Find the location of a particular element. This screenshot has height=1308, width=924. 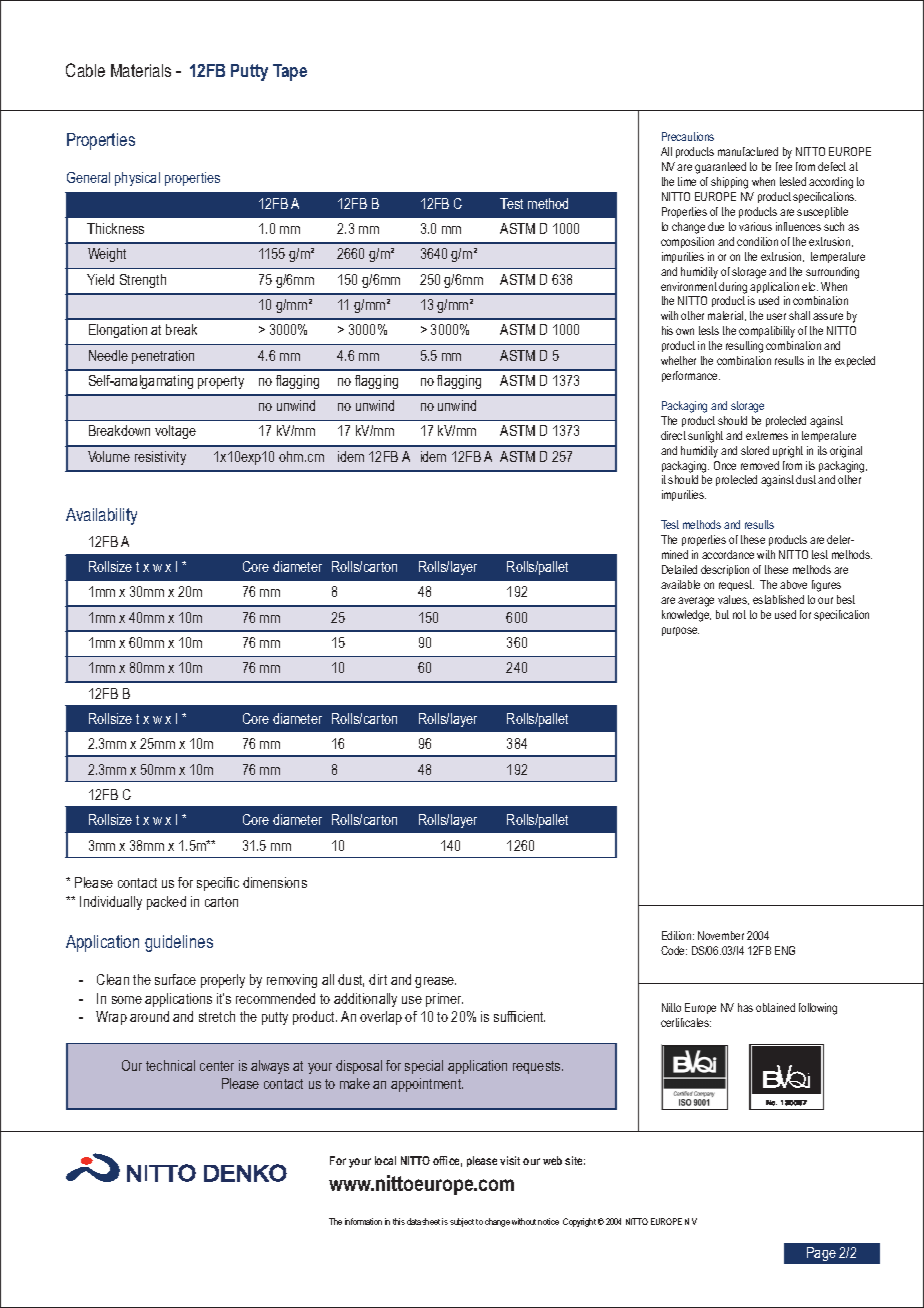

manufactured is located at coordinates (748, 151).
